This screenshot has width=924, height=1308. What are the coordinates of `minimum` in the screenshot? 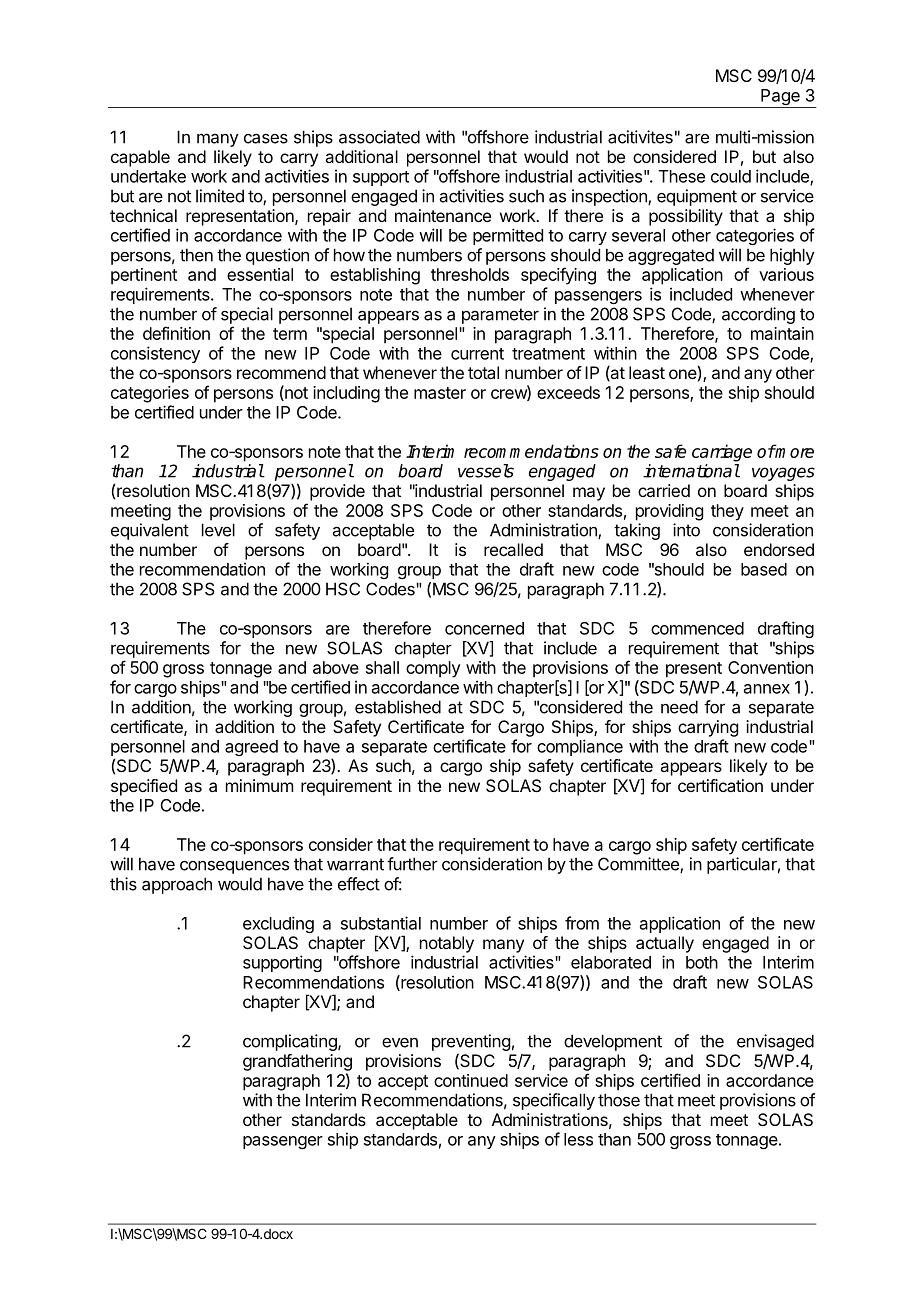 It's located at (259, 785).
